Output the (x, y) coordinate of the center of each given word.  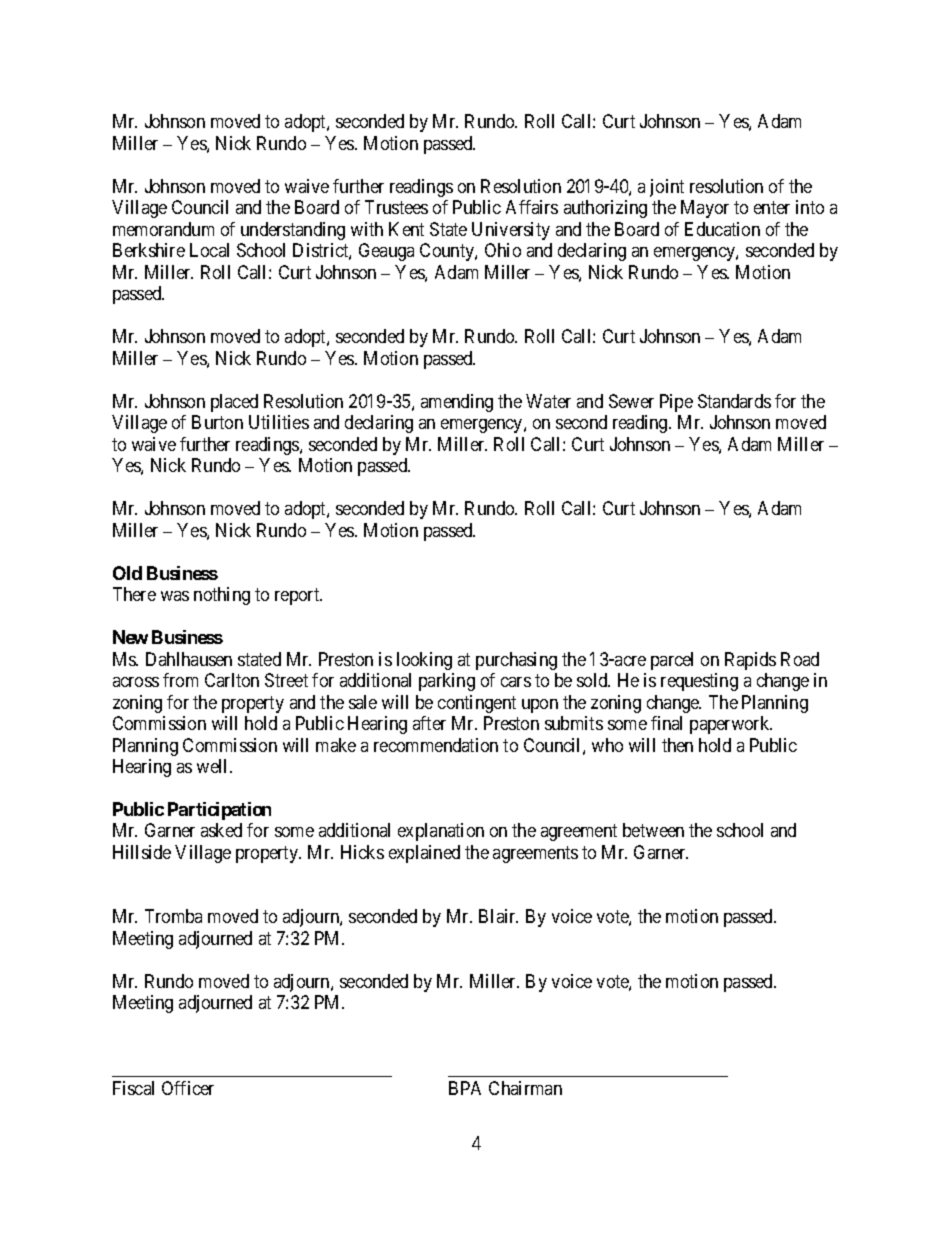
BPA (465, 1088)
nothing (222, 596)
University (511, 231)
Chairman (525, 1088)
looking (424, 661)
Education (722, 229)
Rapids (750, 661)
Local (209, 250)
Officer (188, 1088)
